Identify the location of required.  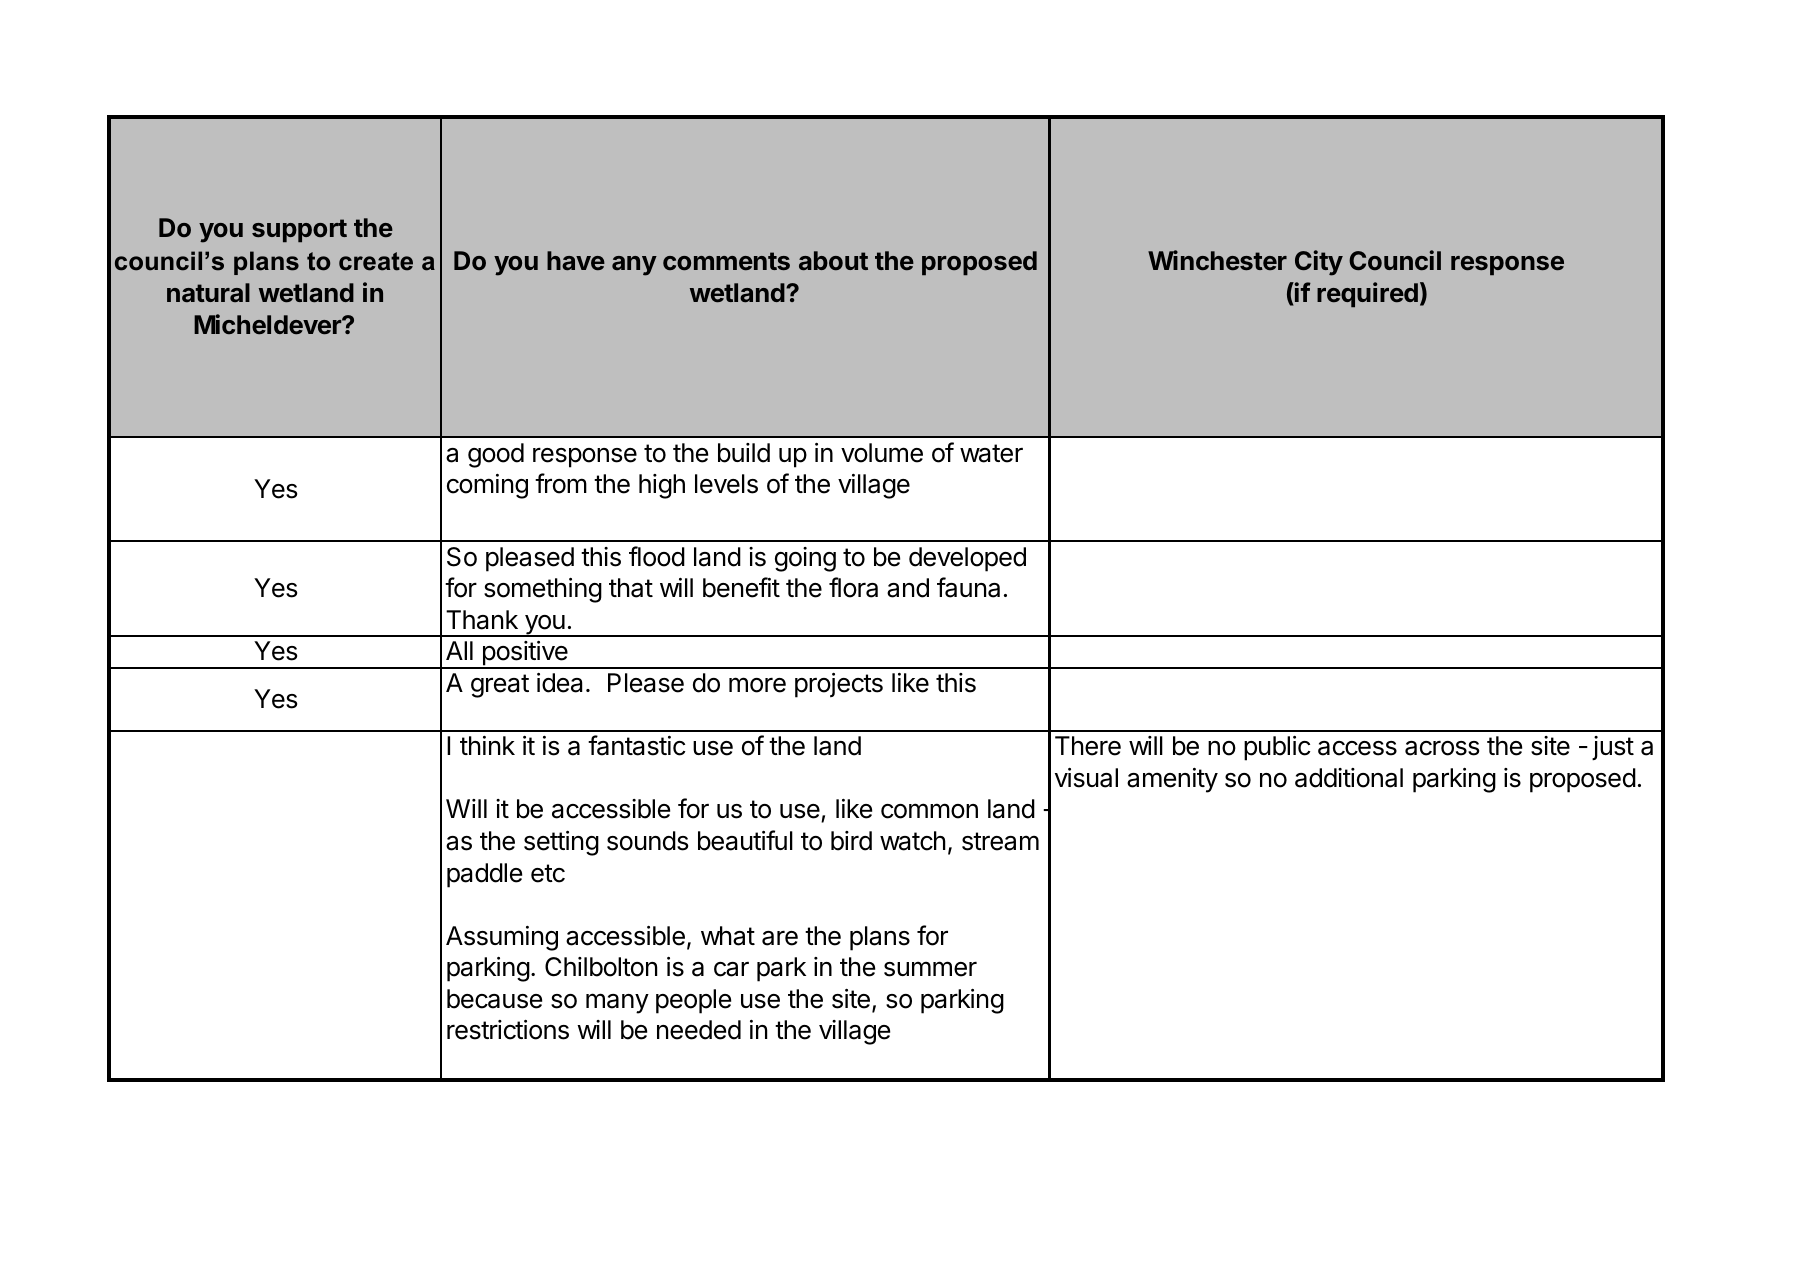
(1367, 294).
